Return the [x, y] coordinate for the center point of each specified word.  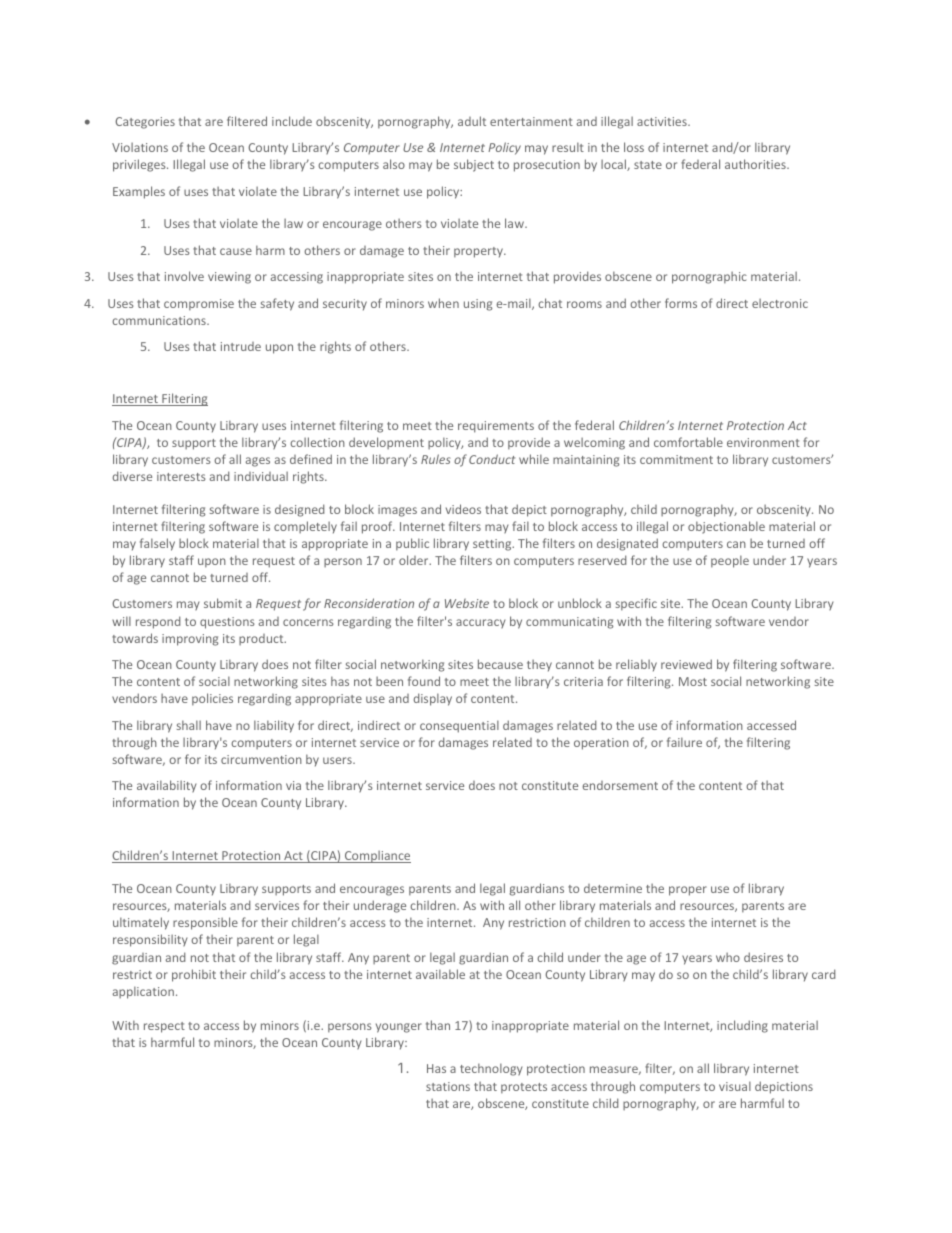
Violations [140, 147]
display [433, 699]
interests [181, 476]
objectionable [726, 527]
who [728, 957]
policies [212, 699]
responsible [205, 923]
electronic [780, 303]
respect [164, 1027]
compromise [199, 305]
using [478, 305]
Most [693, 681]
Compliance [376, 856]
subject [474, 165]
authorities [756, 164]
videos [463, 509]
